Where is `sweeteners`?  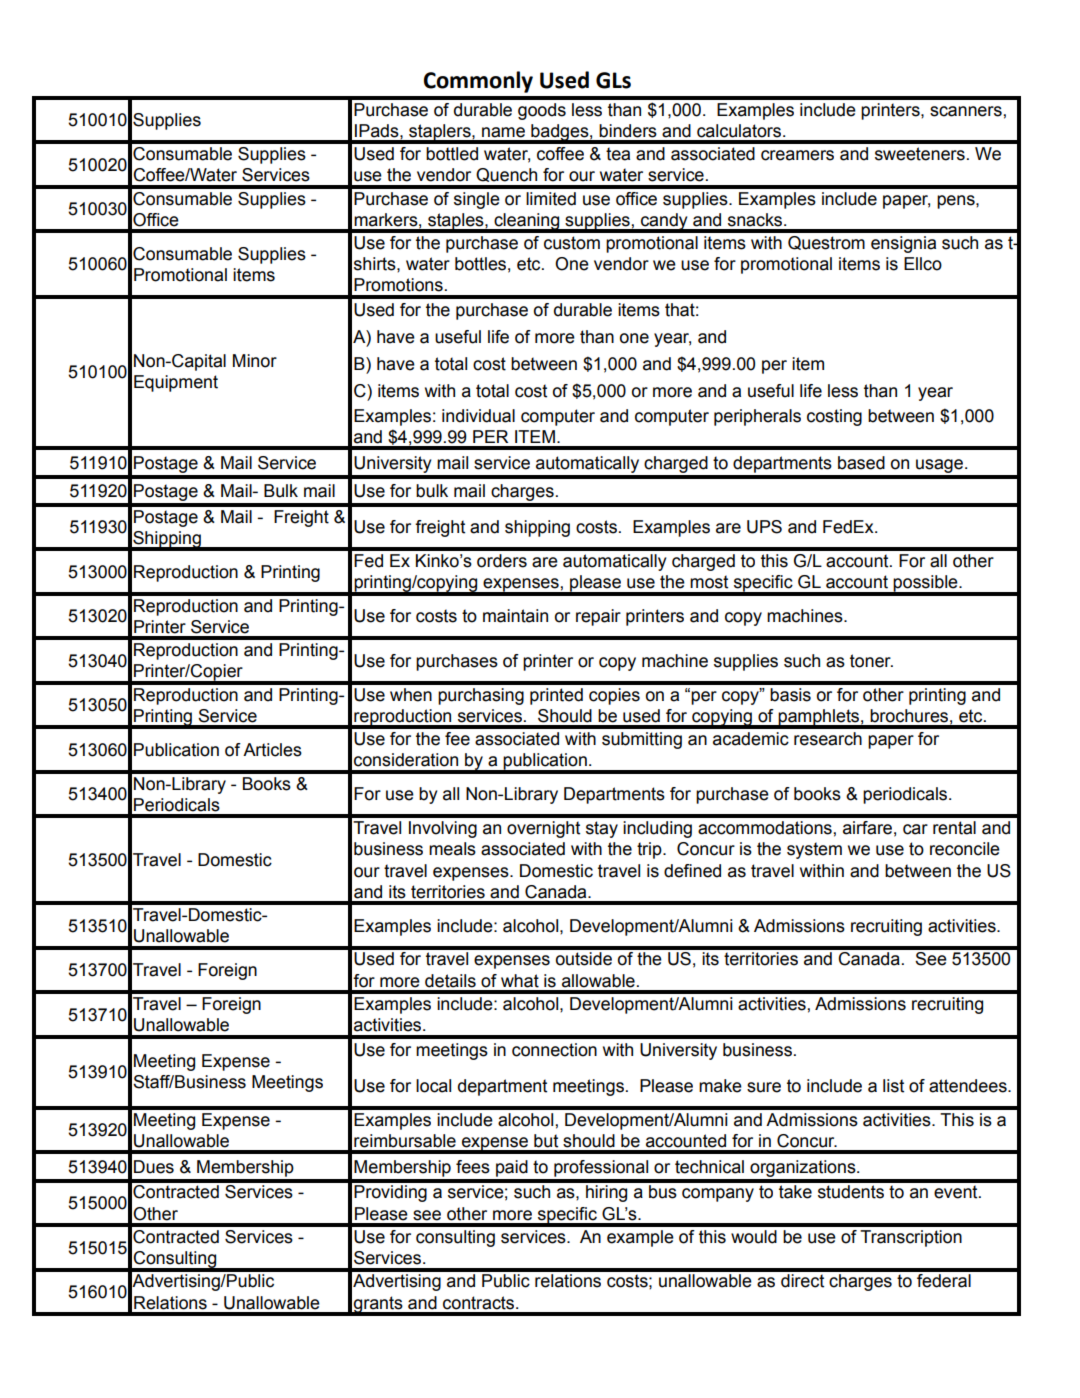 sweeteners is located at coordinates (920, 154).
